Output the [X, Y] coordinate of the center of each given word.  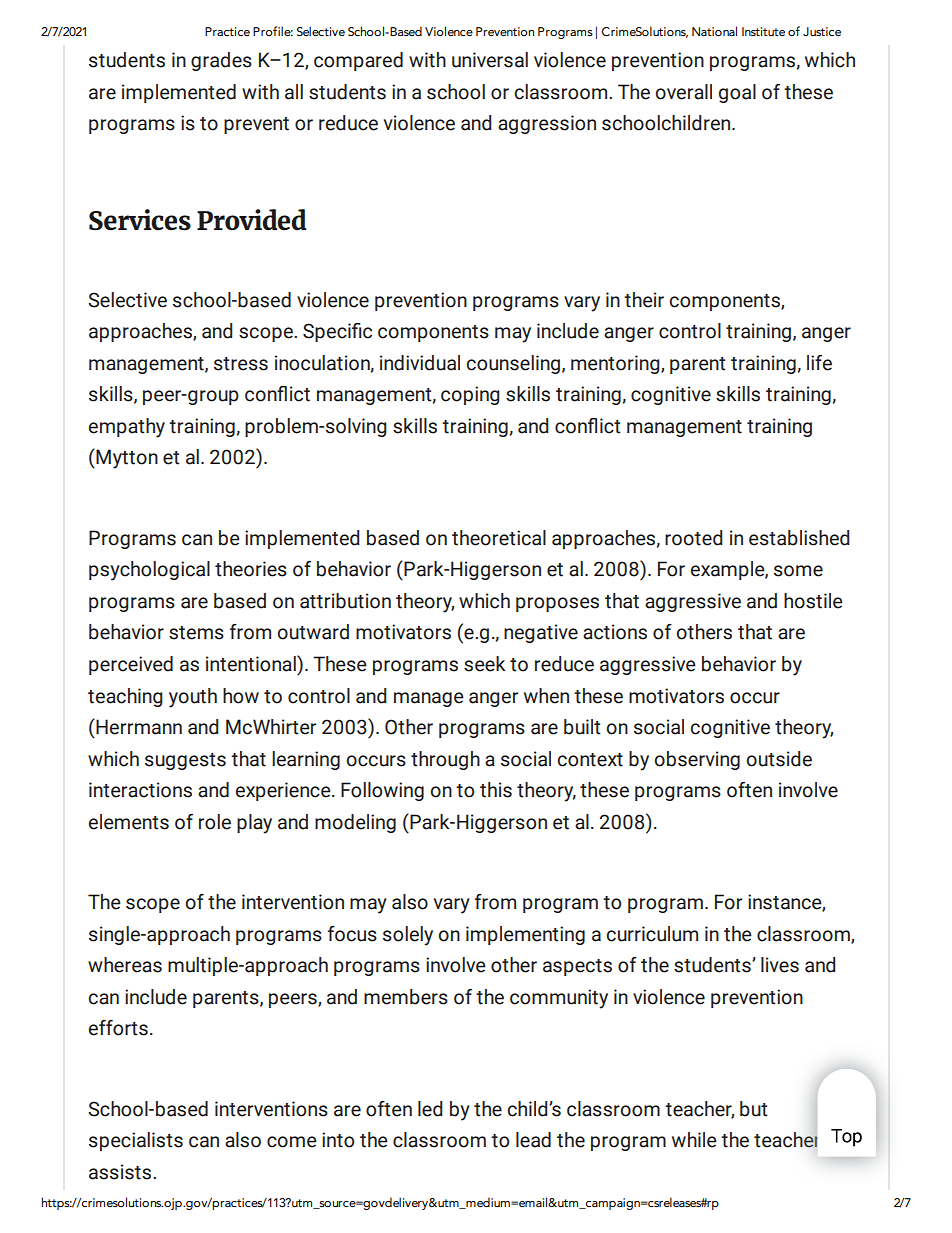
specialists [136, 1141]
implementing [525, 935]
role [215, 822]
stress [241, 364]
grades [221, 61]
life [819, 363]
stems [196, 633]
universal [490, 60]
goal [737, 93]
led [430, 1109]
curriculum [652, 934]
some [798, 571]
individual [420, 363]
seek [484, 664]
